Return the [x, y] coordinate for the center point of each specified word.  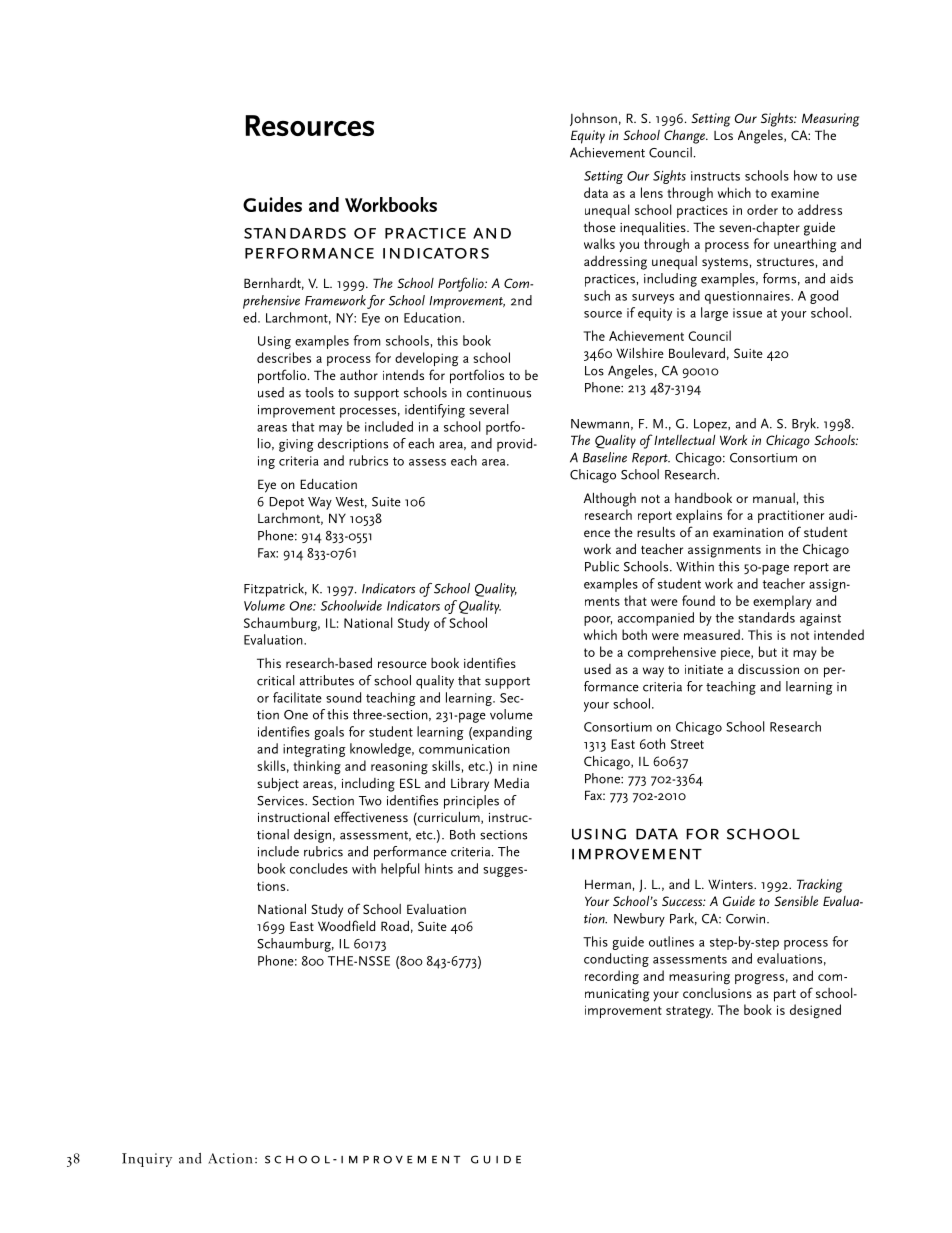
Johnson [593, 119]
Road [395, 926]
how [805, 175]
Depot [286, 503]
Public [602, 566]
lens [652, 192]
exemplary [782, 602]
